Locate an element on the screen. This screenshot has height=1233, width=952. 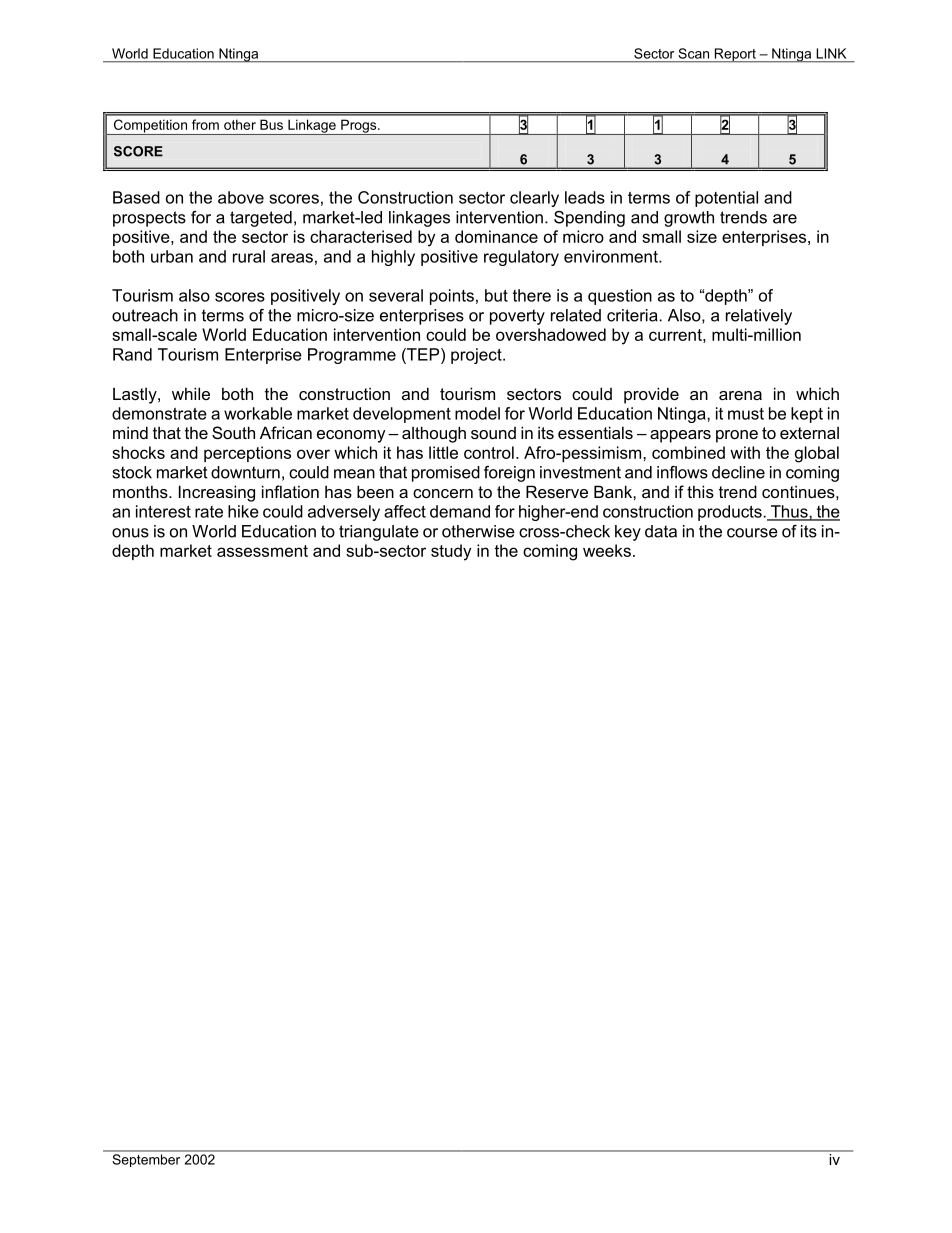
September is located at coordinates (146, 1160).
